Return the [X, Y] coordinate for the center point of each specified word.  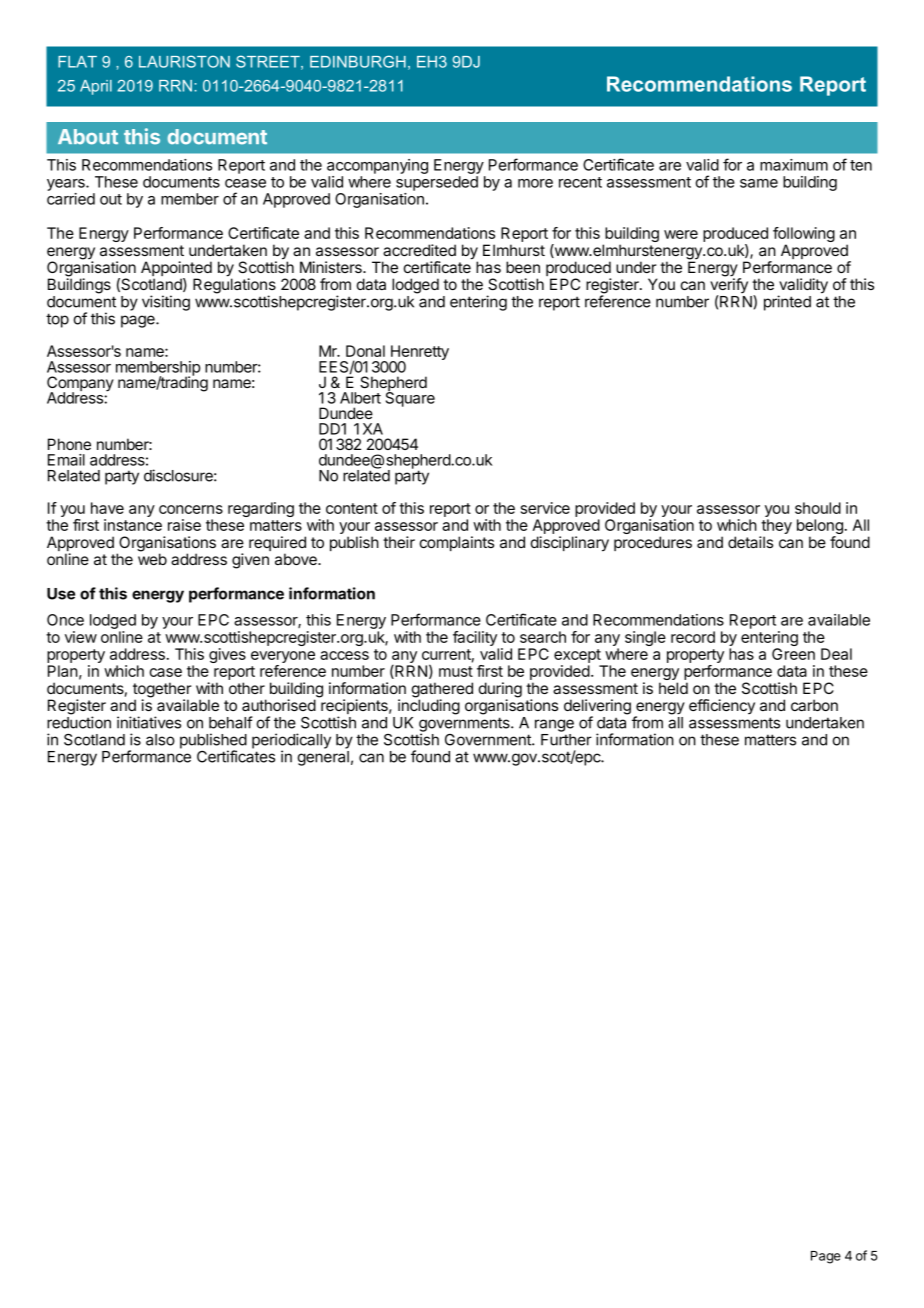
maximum [794, 165]
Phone [69, 444]
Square [410, 398]
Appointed [176, 270]
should [818, 508]
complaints [457, 543]
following [804, 236]
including [429, 707]
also [160, 740]
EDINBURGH [358, 61]
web [152, 559]
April [96, 87]
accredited [419, 250]
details [750, 542]
